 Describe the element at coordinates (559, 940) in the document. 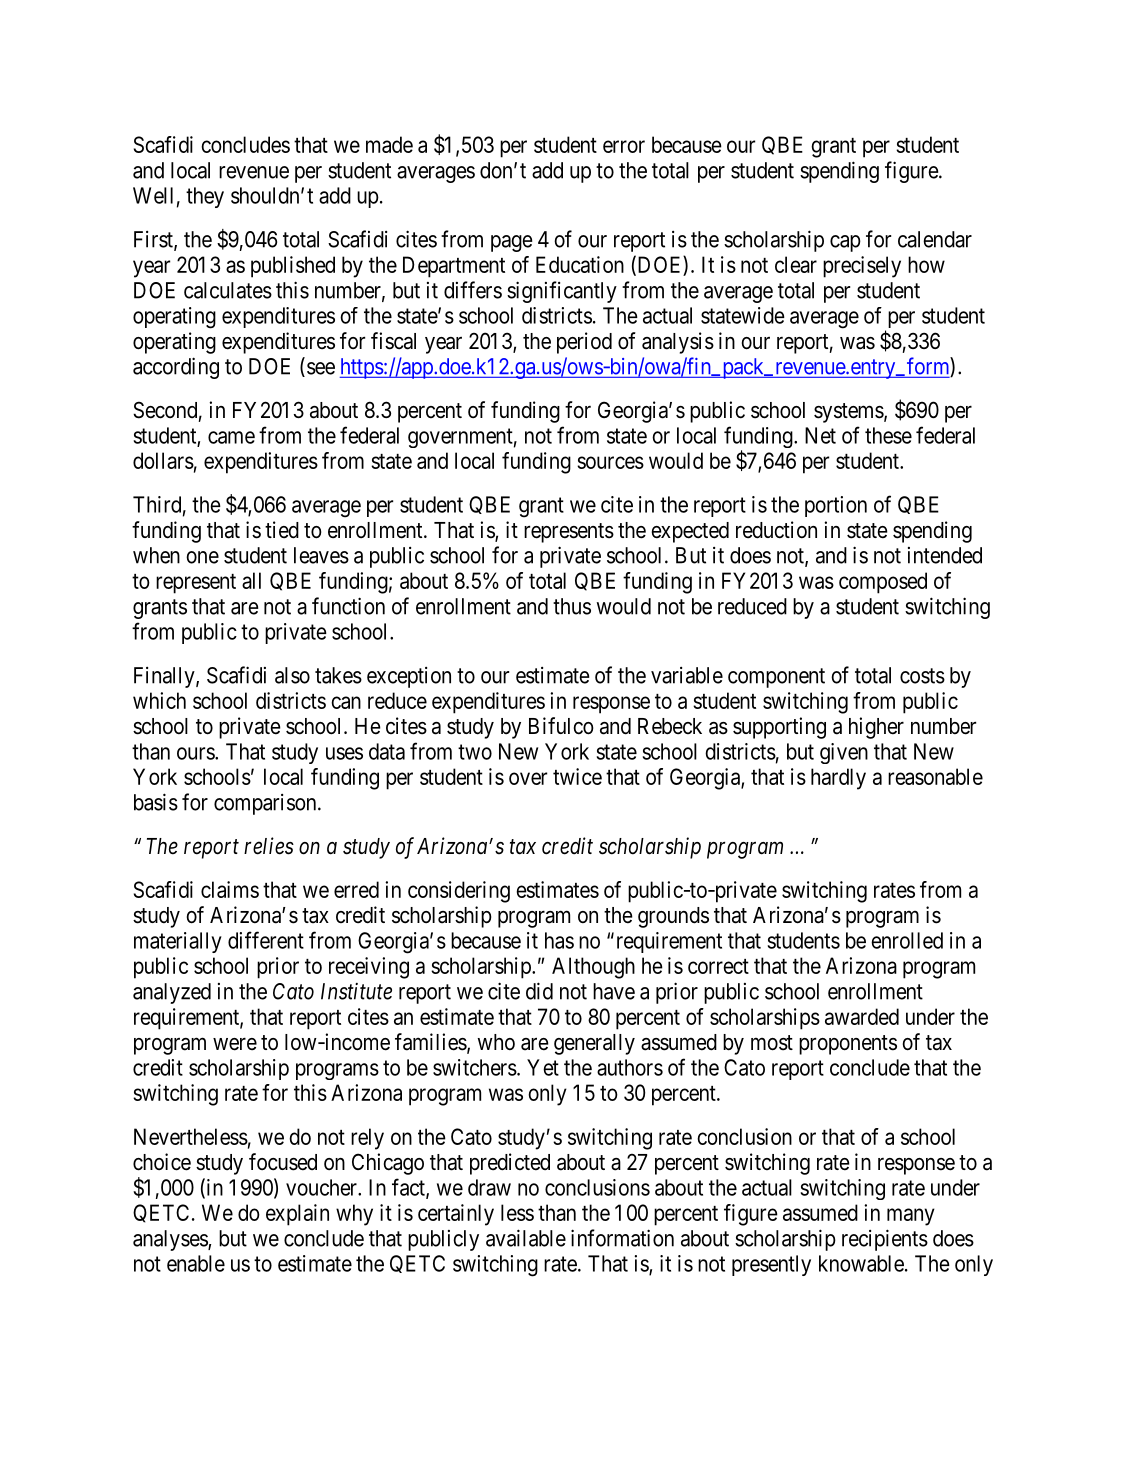

I see `has` at that location.
